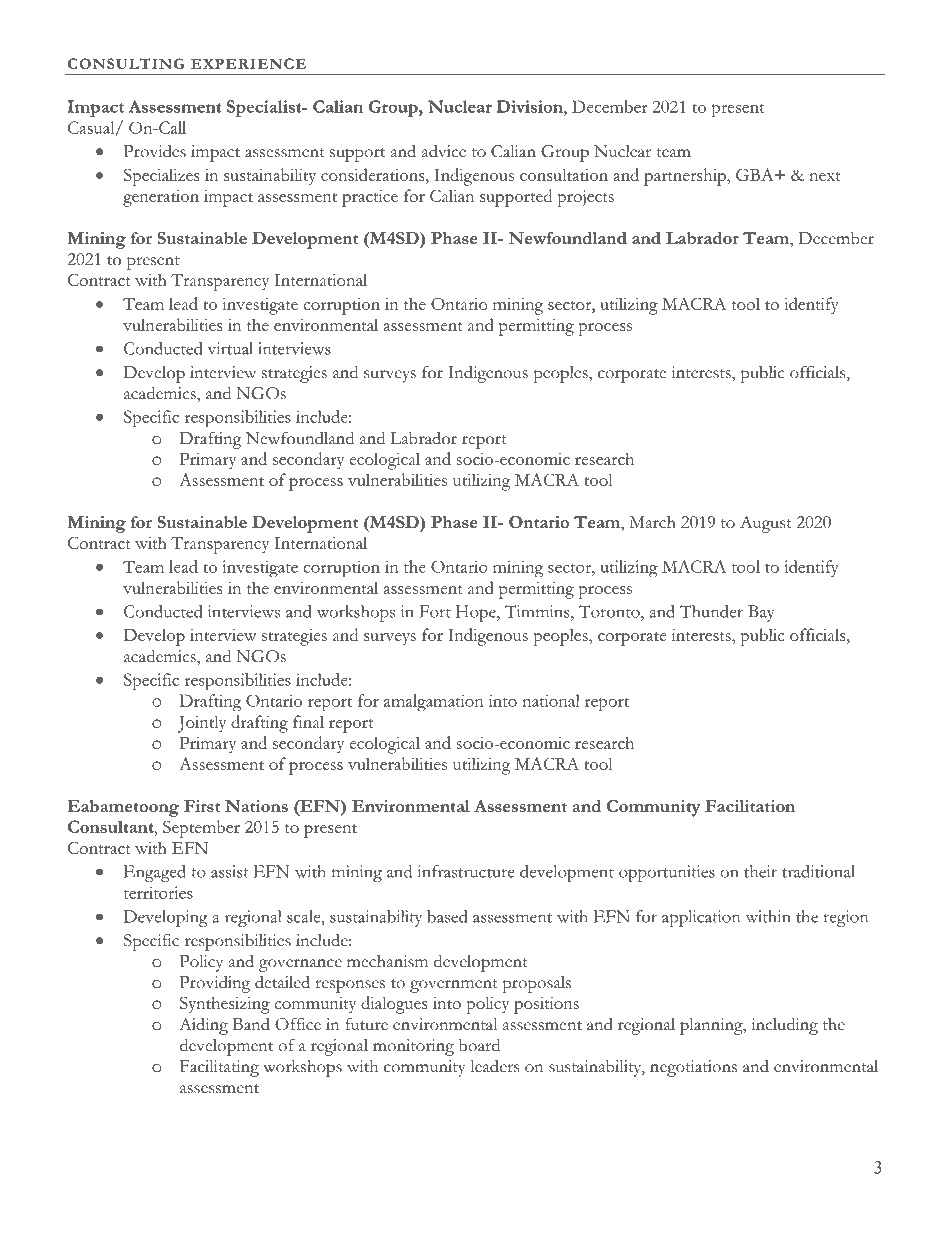  I want to click on GBA, so click(756, 174).
